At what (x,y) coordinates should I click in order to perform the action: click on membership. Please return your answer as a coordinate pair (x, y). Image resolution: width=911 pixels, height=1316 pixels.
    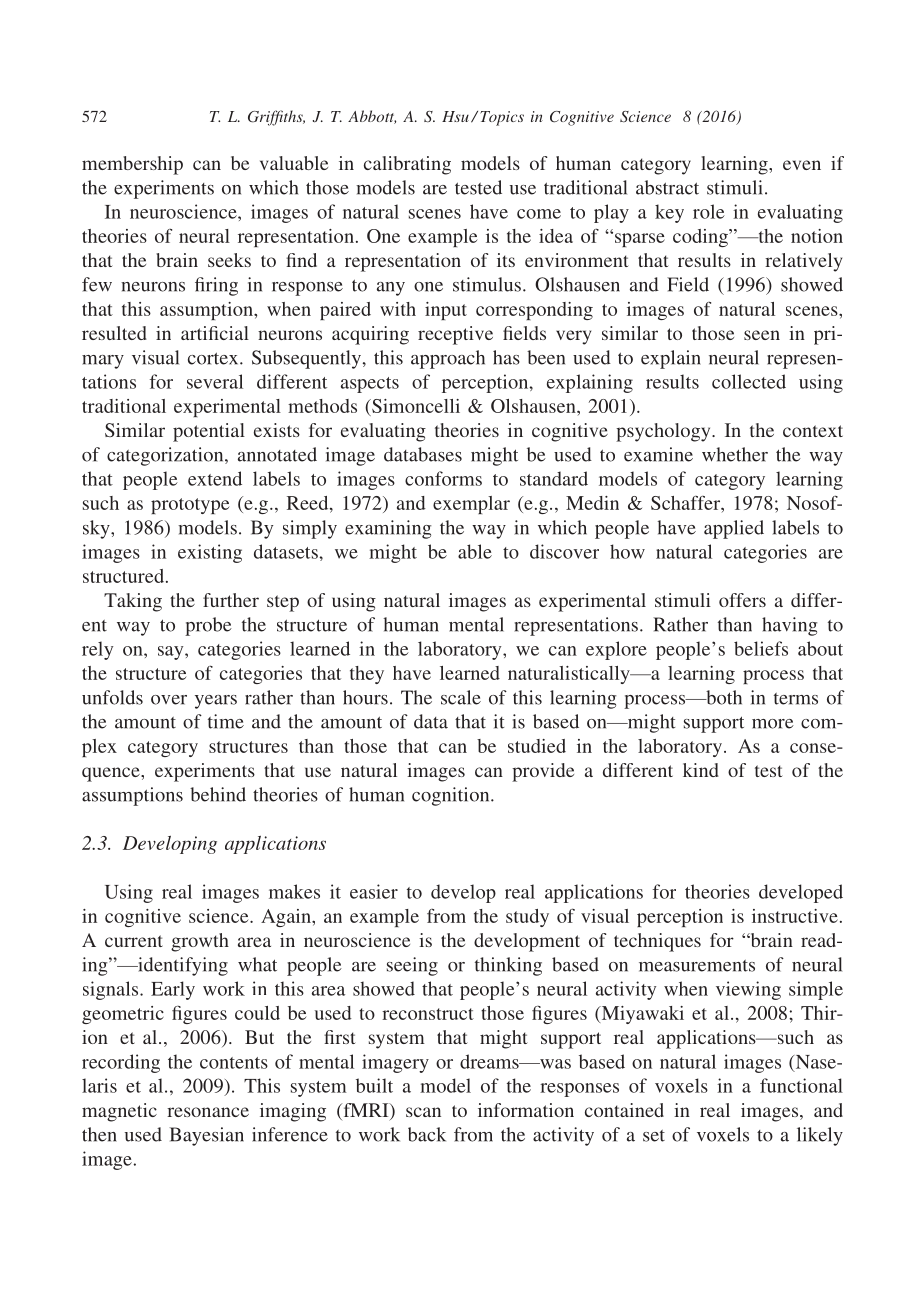
    Looking at the image, I should click on (132, 165).
